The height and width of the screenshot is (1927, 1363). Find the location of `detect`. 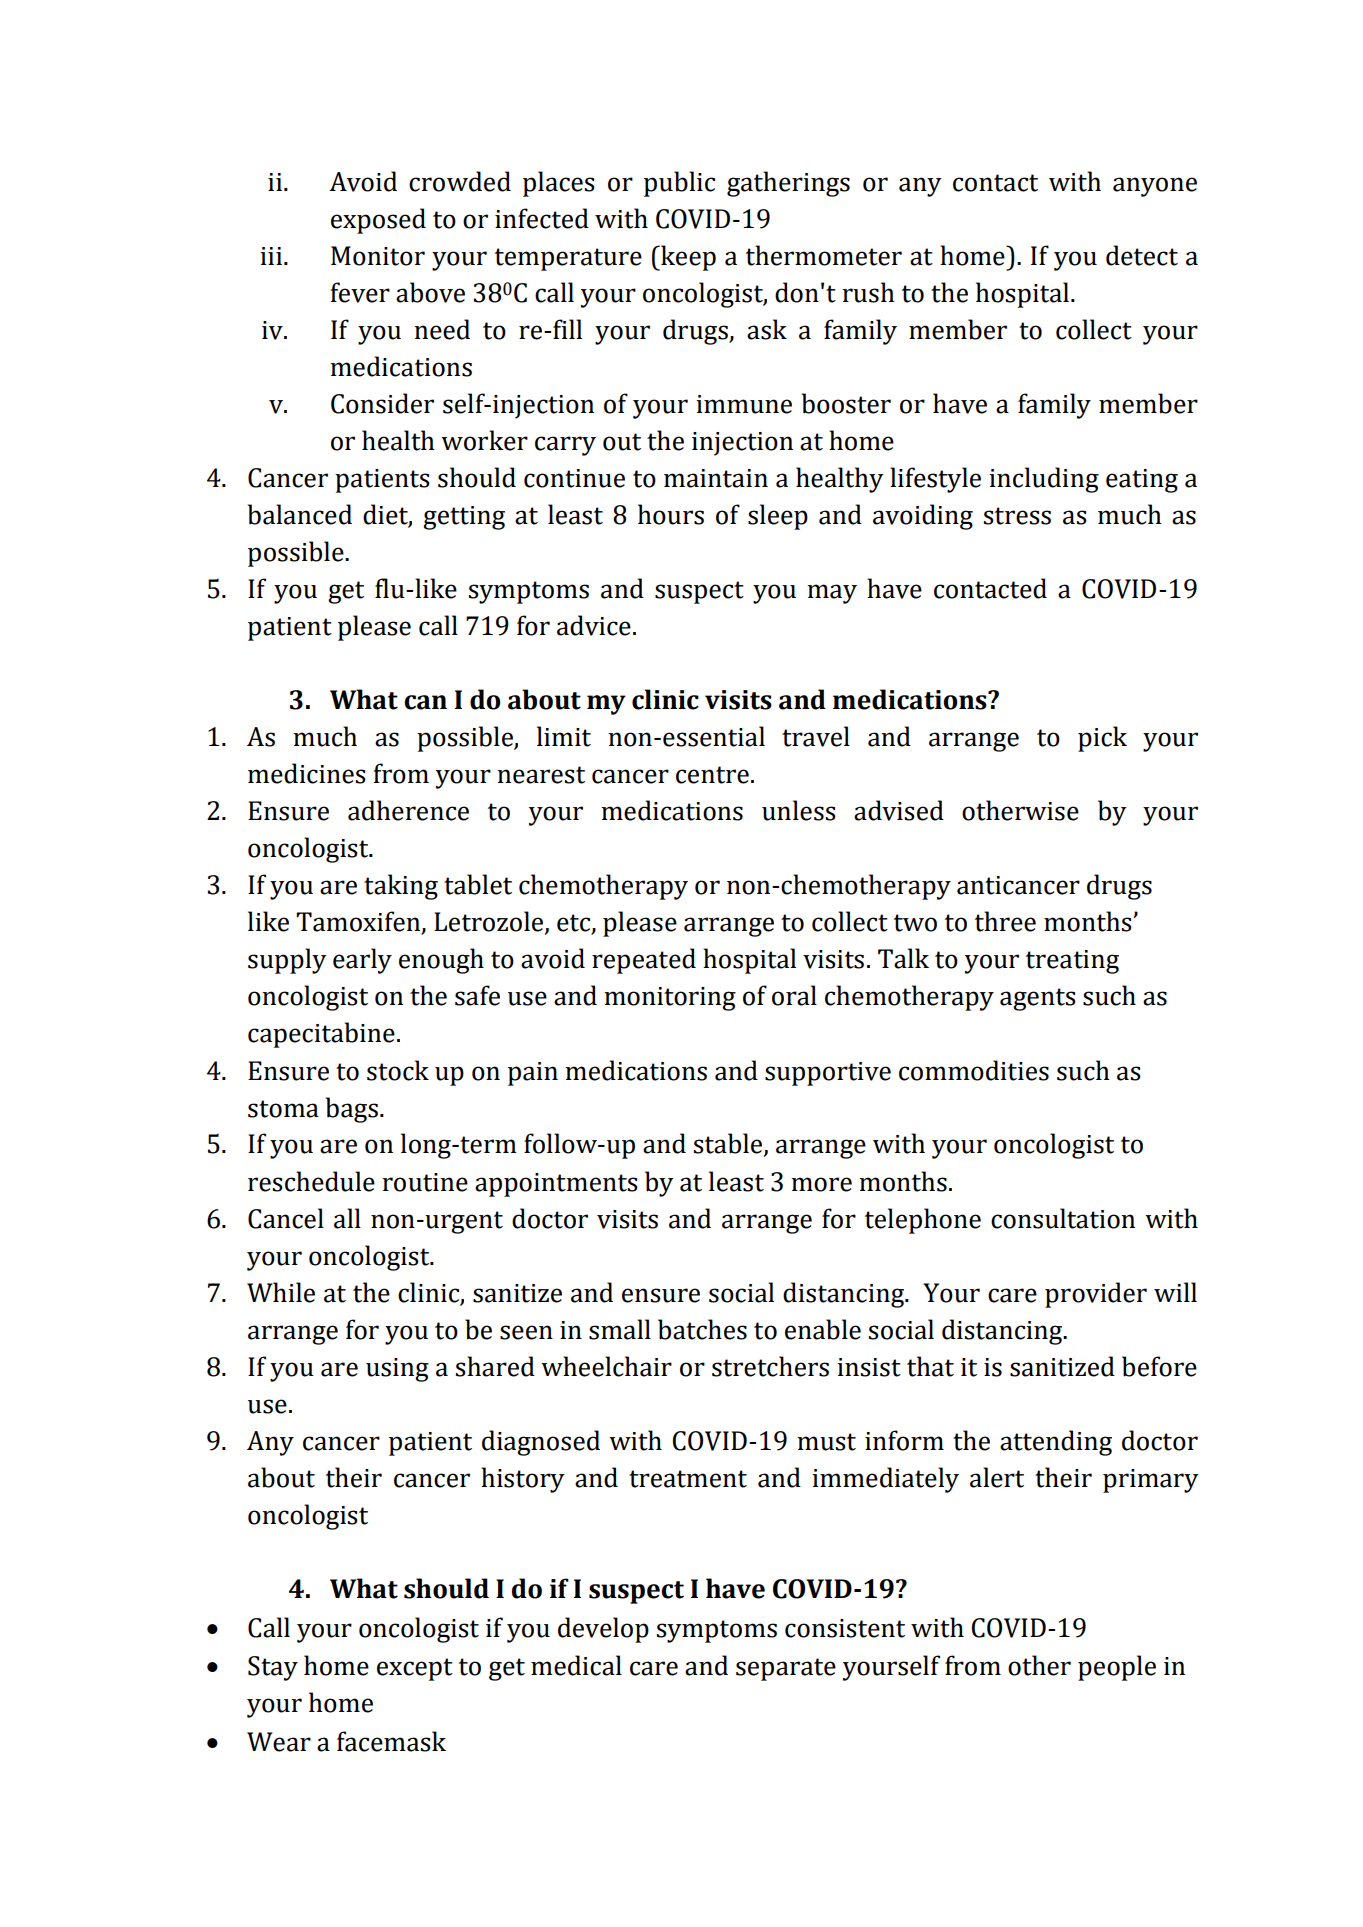

detect is located at coordinates (1142, 255).
